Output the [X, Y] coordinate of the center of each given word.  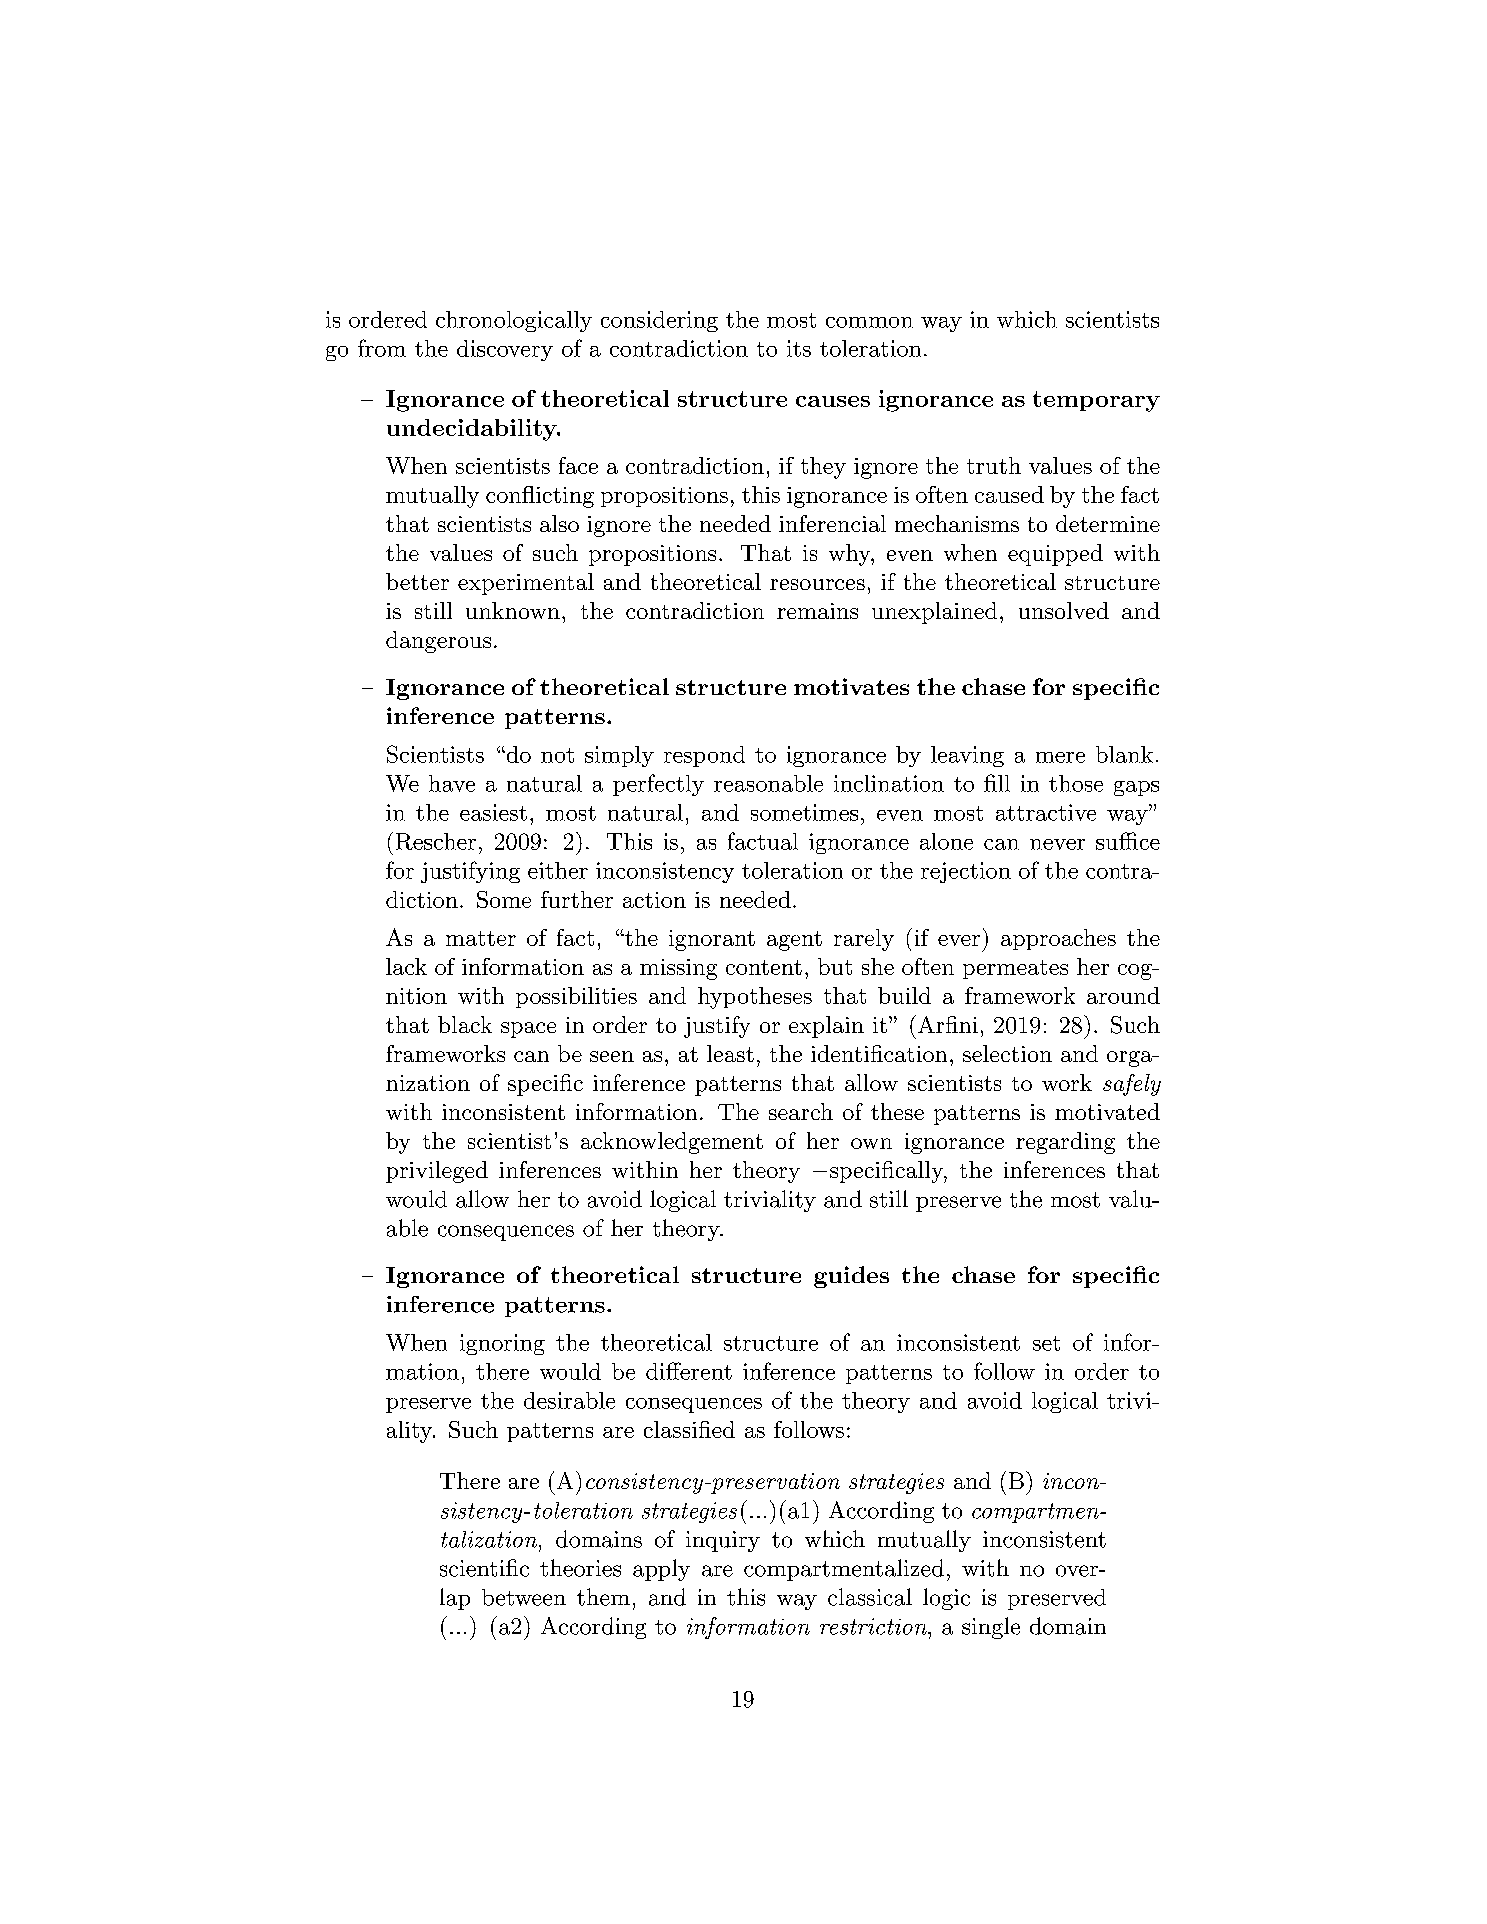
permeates [1015, 969]
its [799, 348]
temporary [1096, 401]
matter [481, 938]
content [764, 967]
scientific [484, 1568]
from [382, 348]
